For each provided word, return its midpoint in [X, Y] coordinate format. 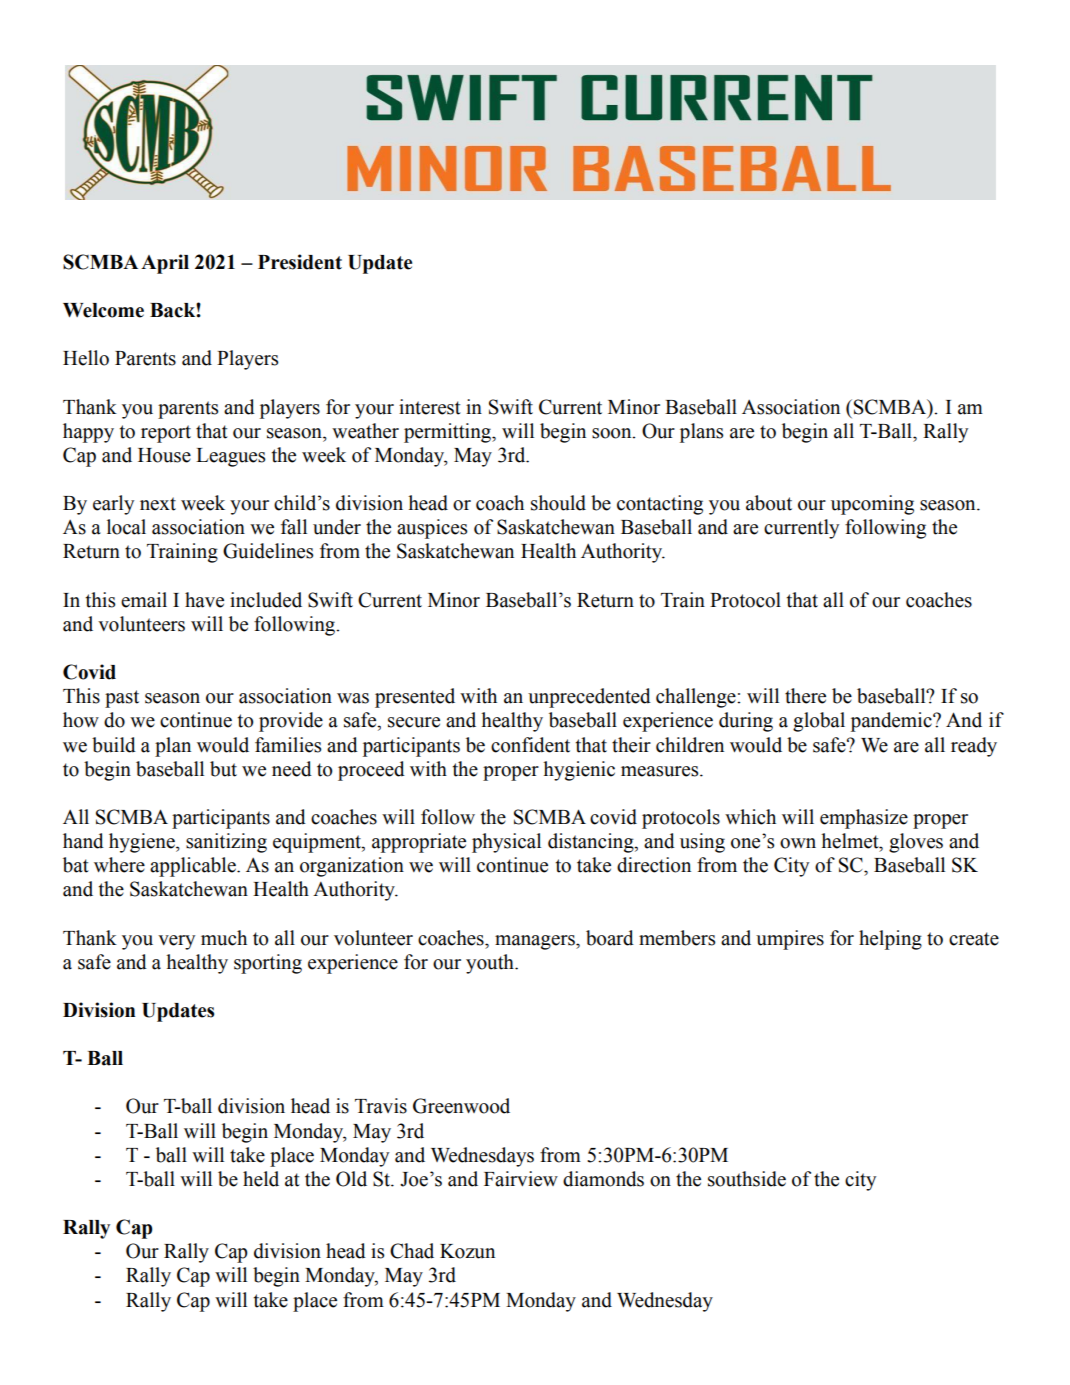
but [223, 769]
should [558, 503]
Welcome [103, 310]
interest [430, 407]
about [769, 503]
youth [491, 964]
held [261, 1179]
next [158, 504]
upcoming [872, 505]
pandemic [892, 722]
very [176, 942]
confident [530, 745]
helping [890, 940]
